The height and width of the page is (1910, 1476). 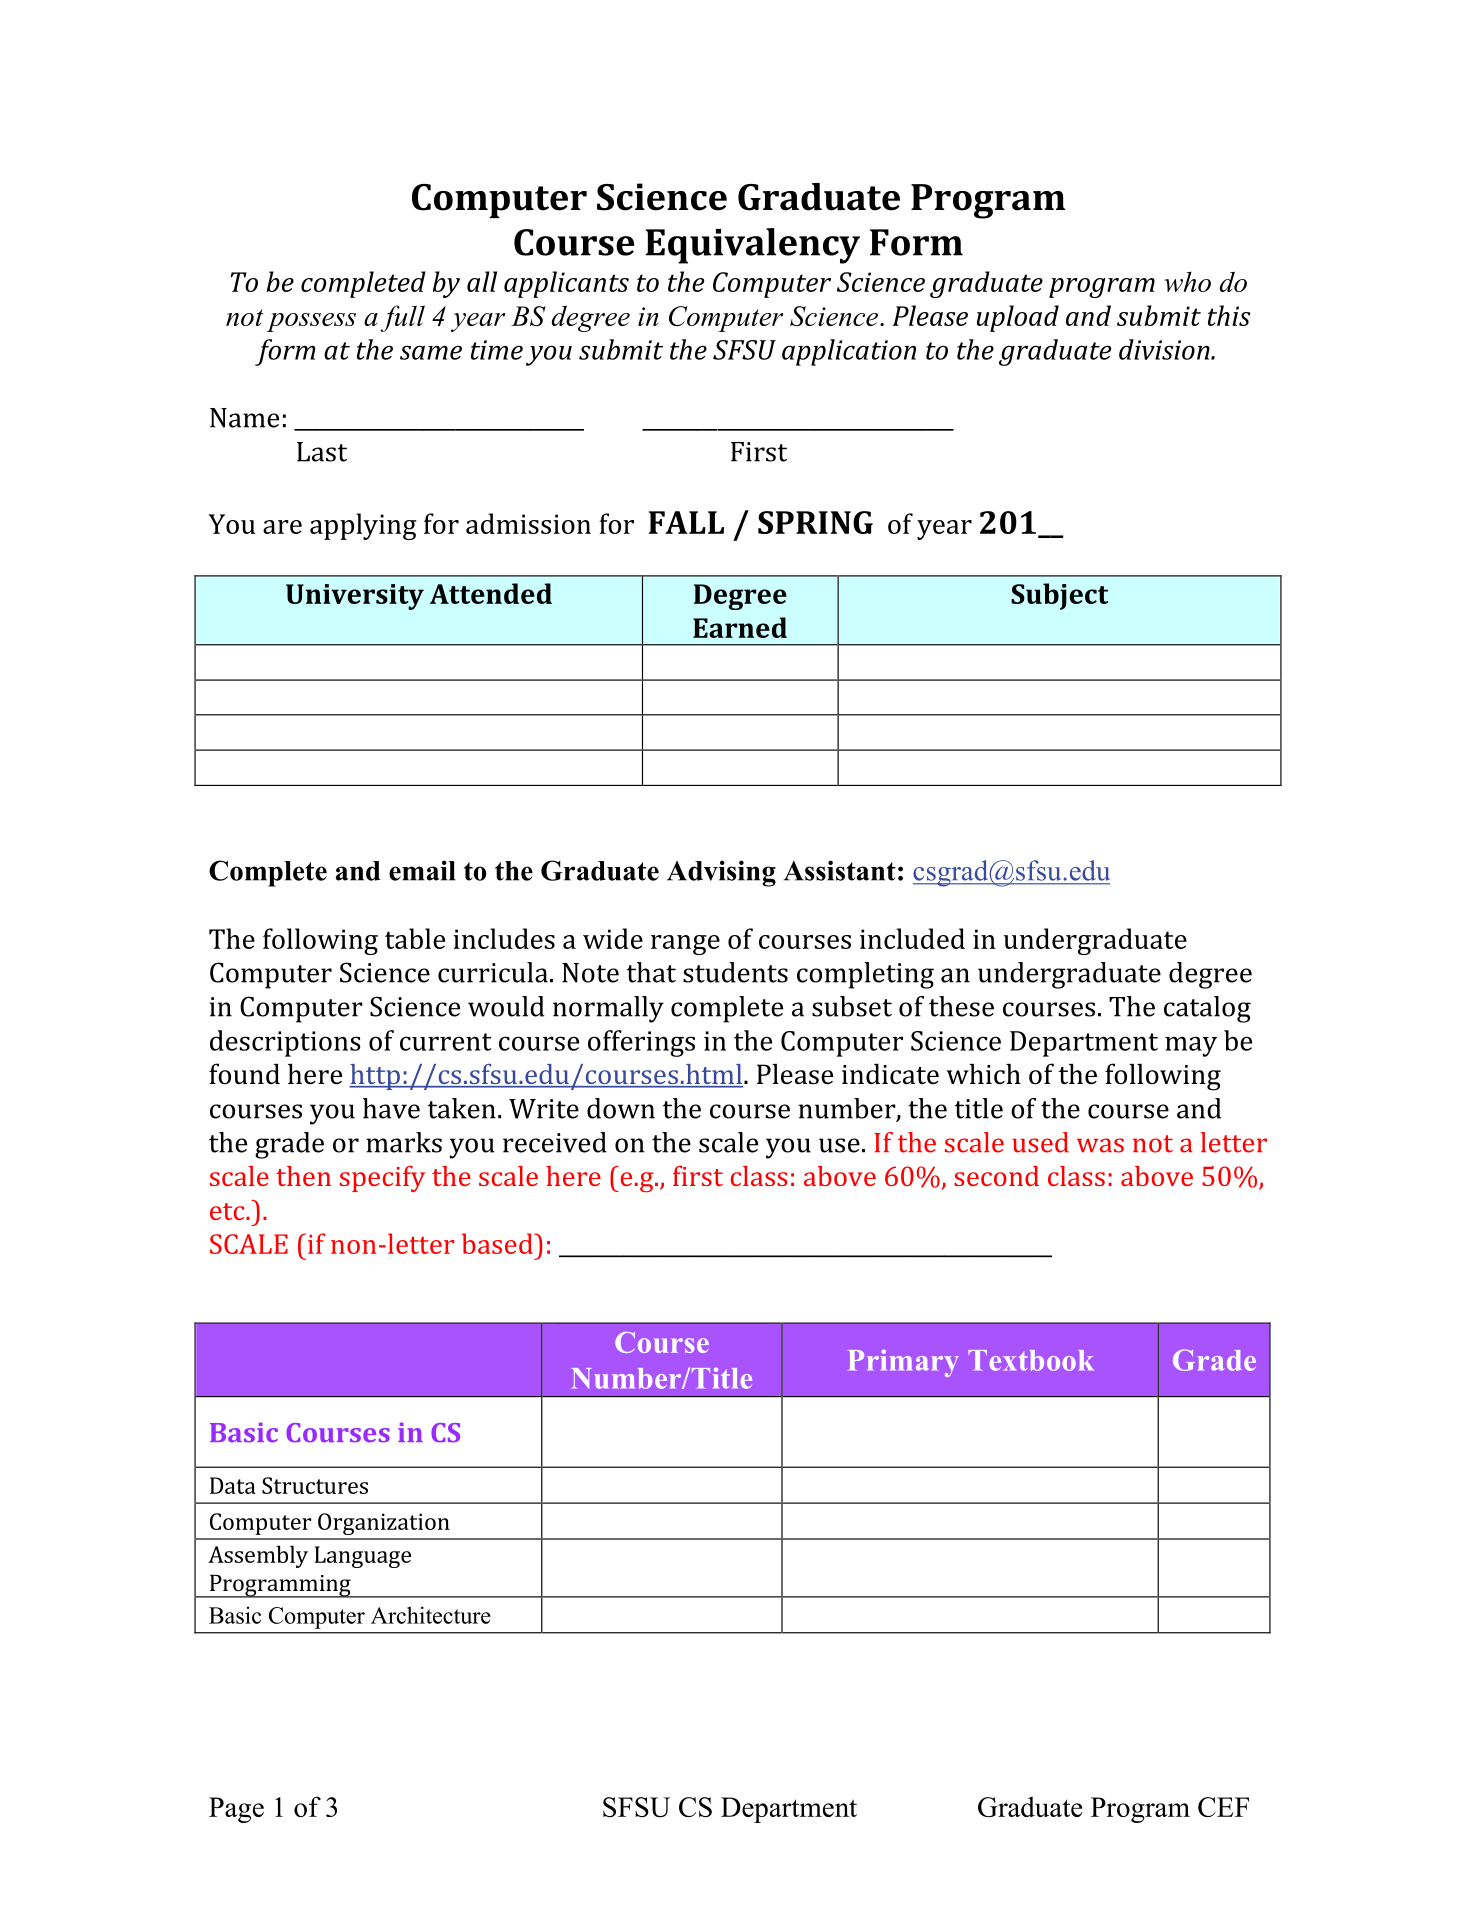 I want to click on Equivalency, so click(x=753, y=246).
